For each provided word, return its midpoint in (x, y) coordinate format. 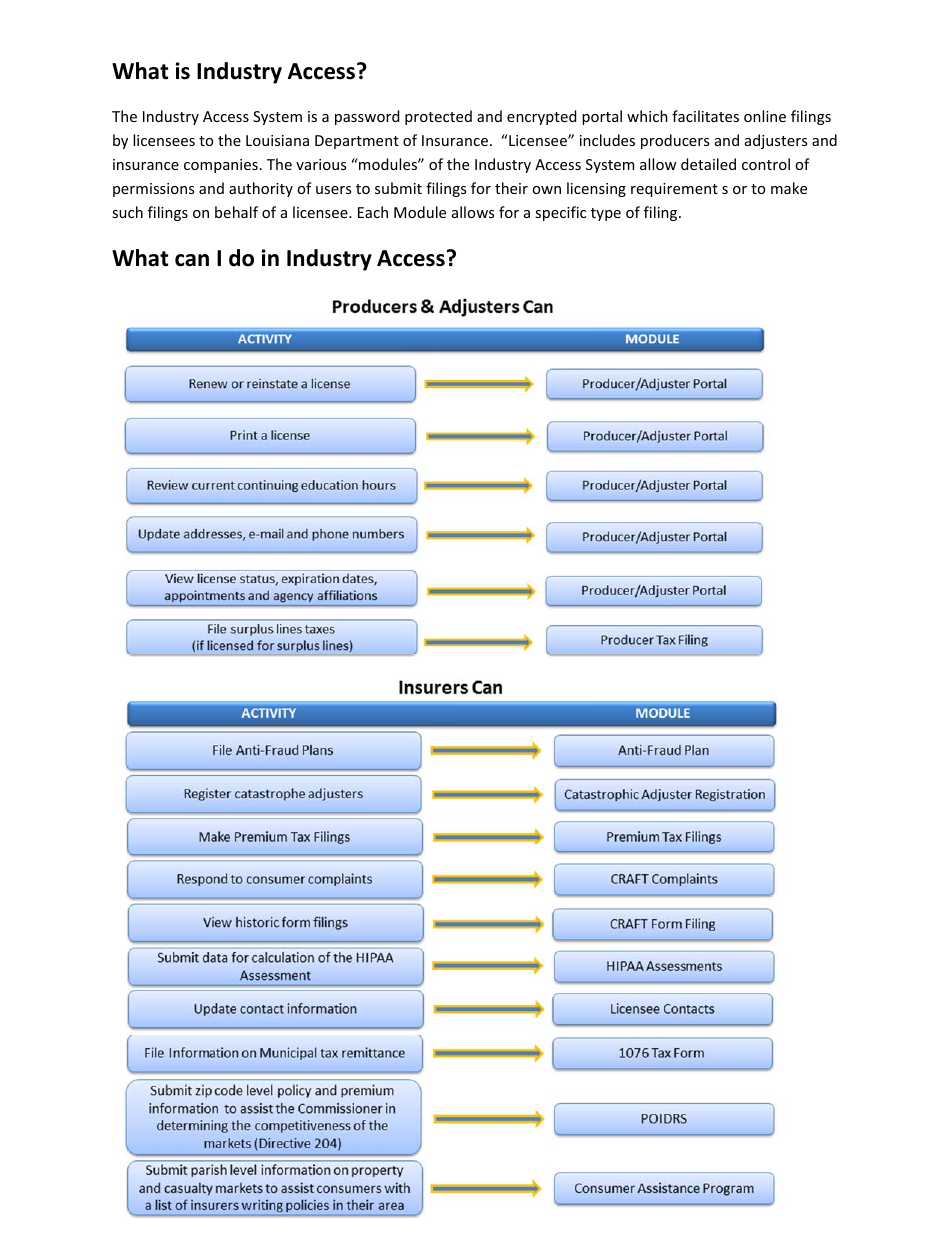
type (606, 214)
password (367, 117)
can (192, 260)
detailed (708, 164)
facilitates (705, 116)
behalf (236, 212)
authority (261, 189)
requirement (674, 190)
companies (221, 166)
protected (438, 117)
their (511, 188)
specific (560, 213)
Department (357, 142)
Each (373, 212)
